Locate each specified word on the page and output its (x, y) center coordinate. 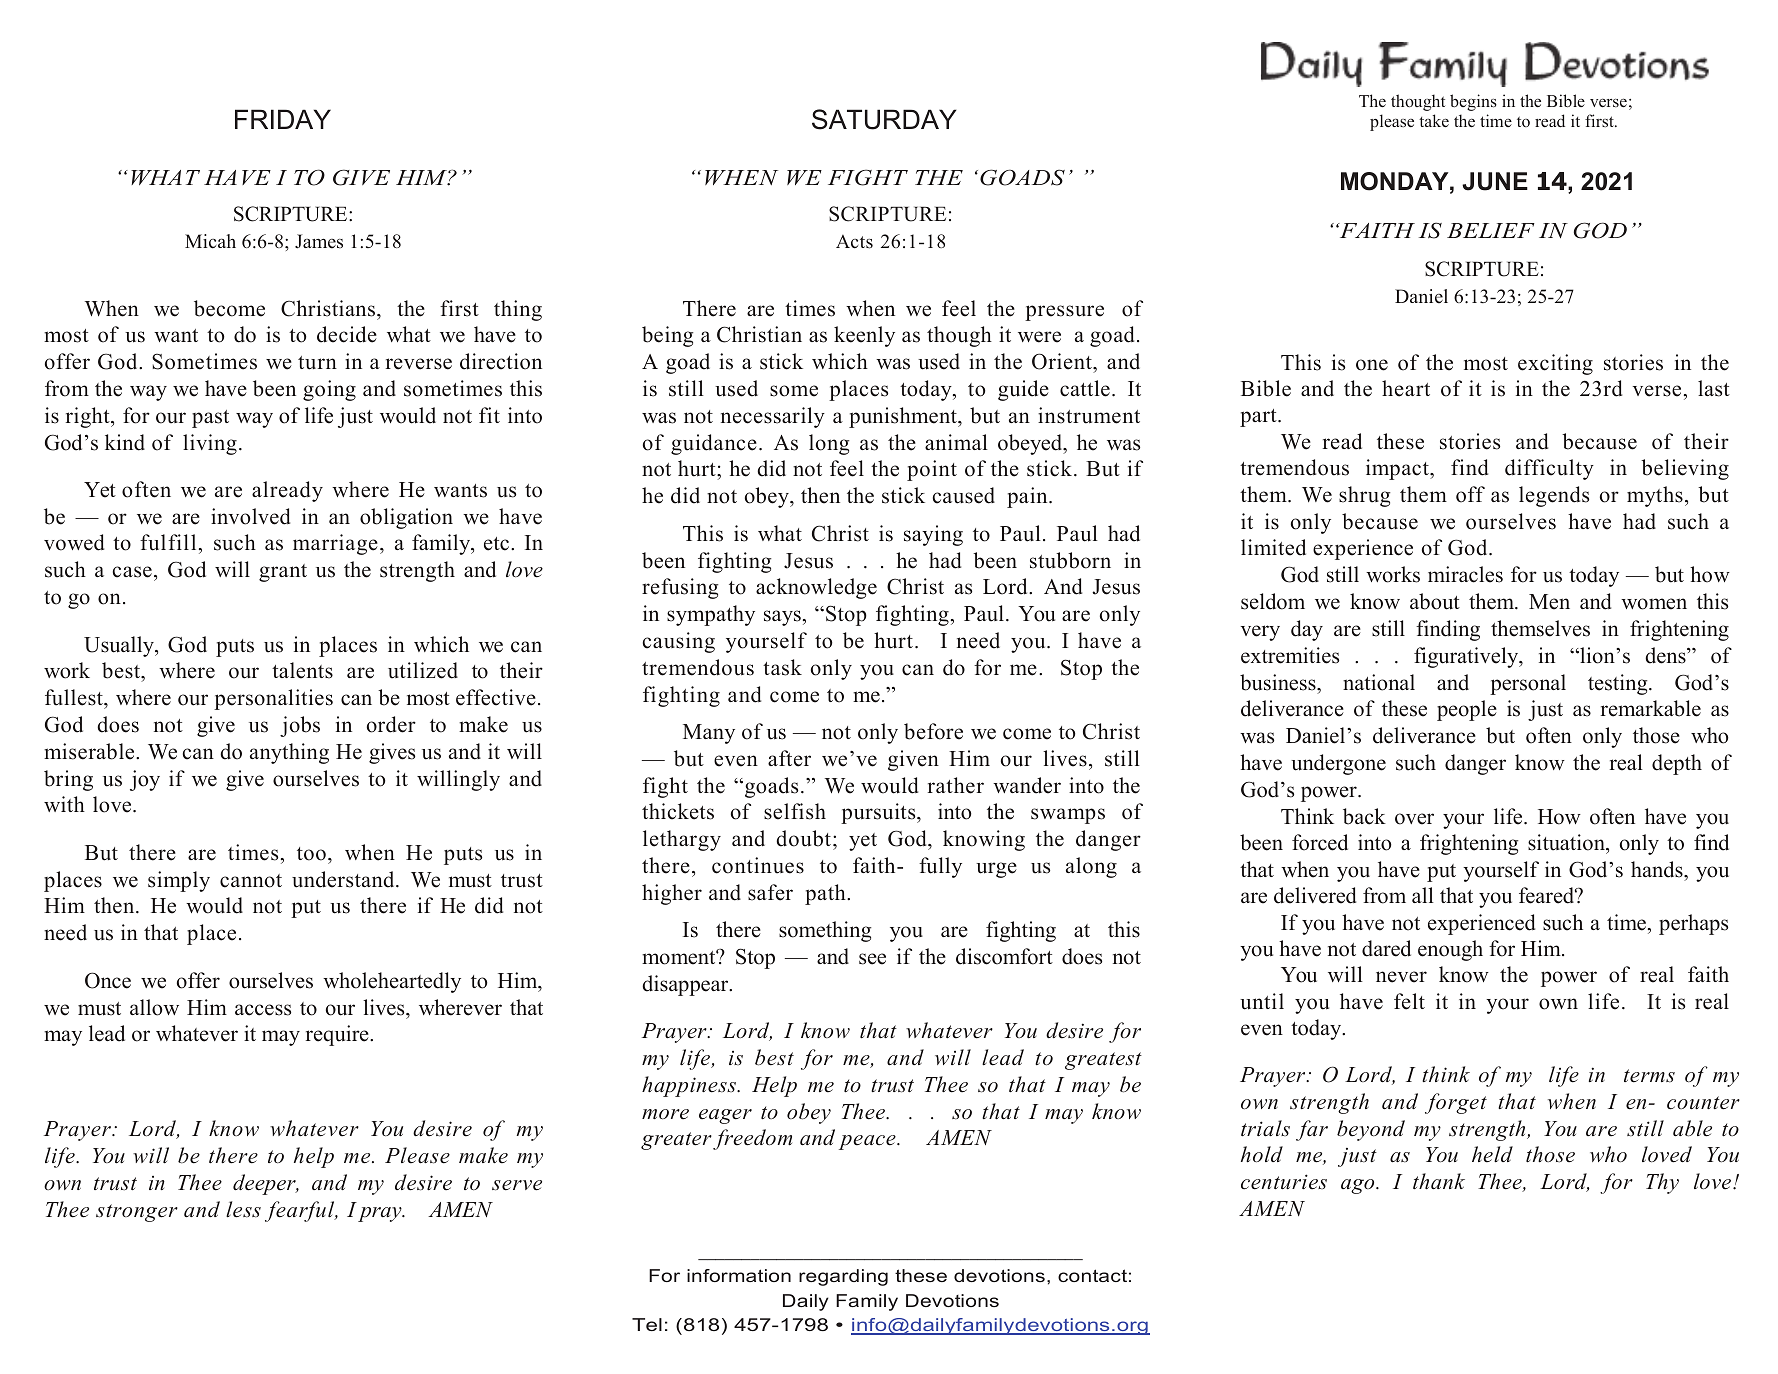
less (243, 1209)
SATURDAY (884, 119)
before (933, 731)
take (1434, 120)
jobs (300, 726)
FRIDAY (283, 119)
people (1467, 710)
